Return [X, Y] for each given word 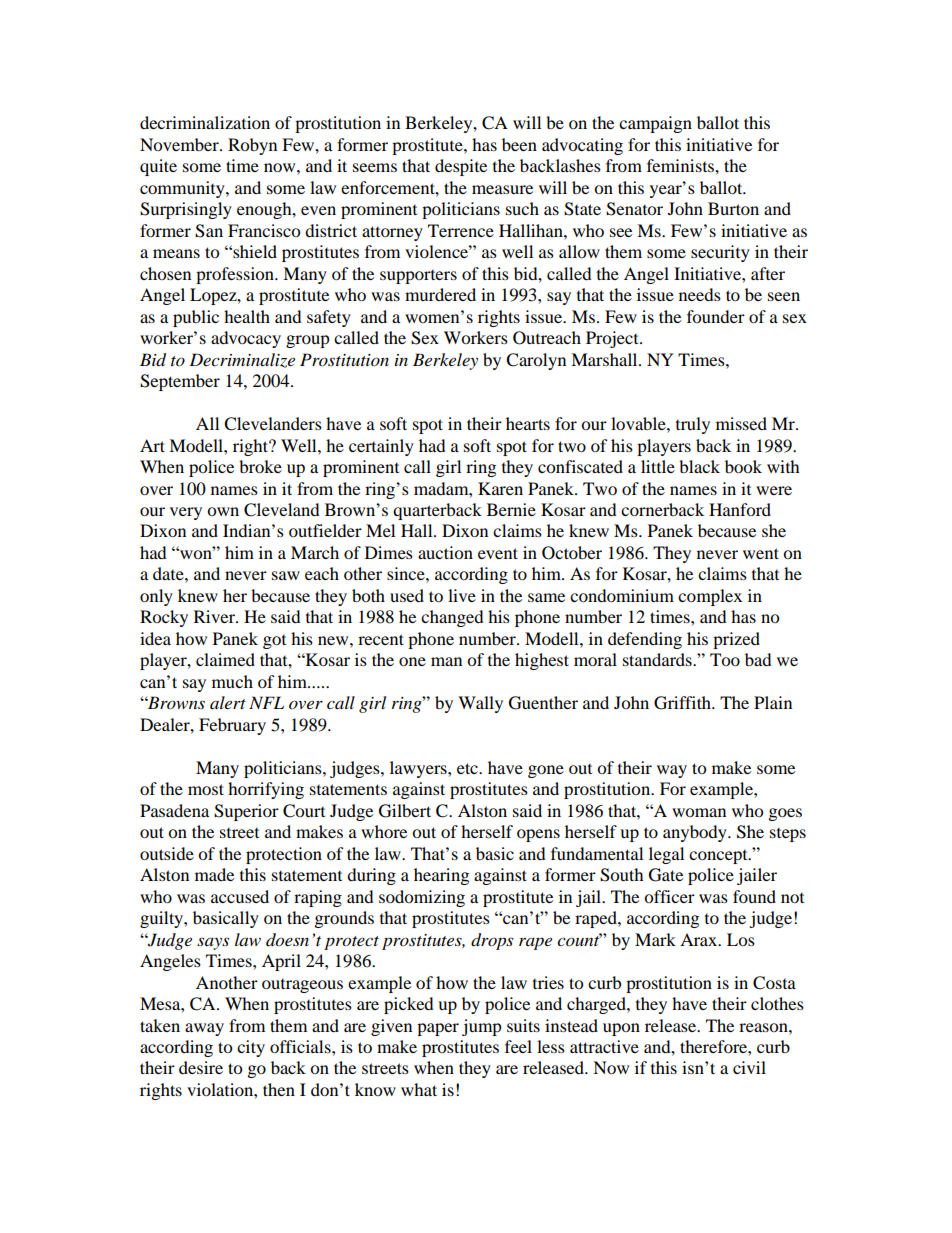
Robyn [252, 146]
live [462, 595]
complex [710, 597]
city [251, 1048]
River [215, 616]
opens [538, 835]
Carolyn [536, 361]
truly [693, 425]
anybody [696, 833]
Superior [246, 812]
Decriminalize [242, 360]
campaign [655, 124]
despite [461, 167]
